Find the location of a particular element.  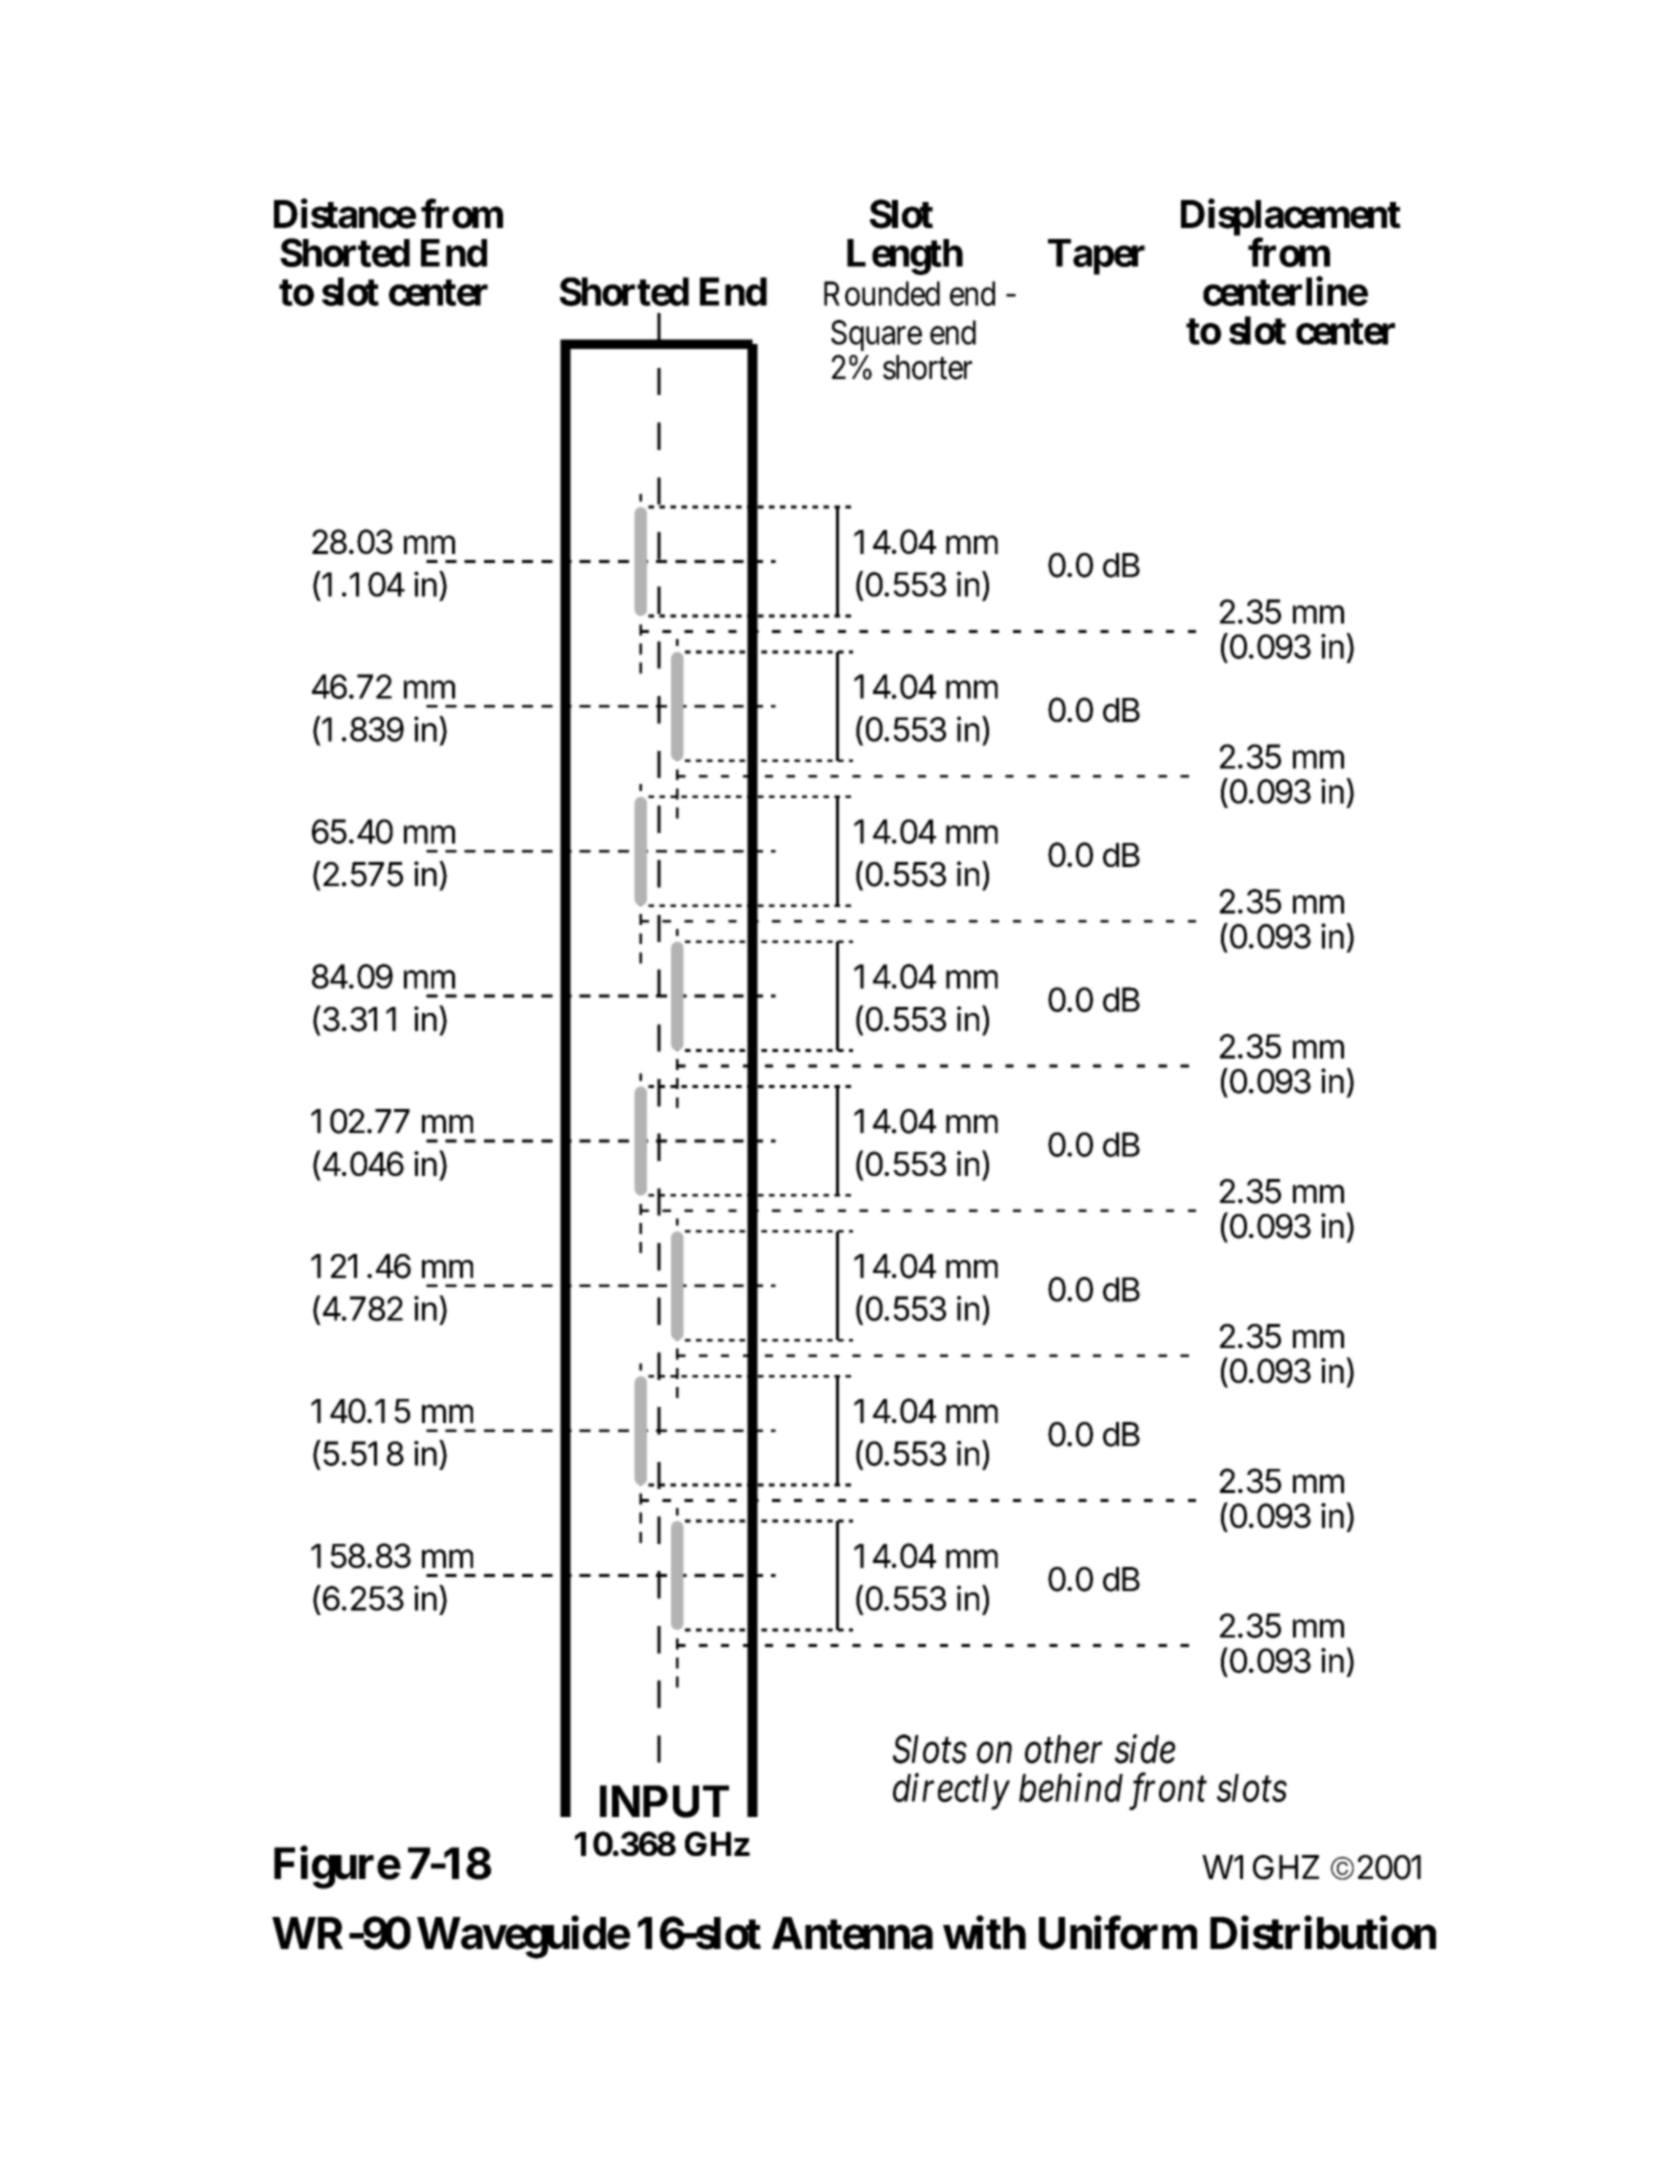

other is located at coordinates (1063, 1749).
